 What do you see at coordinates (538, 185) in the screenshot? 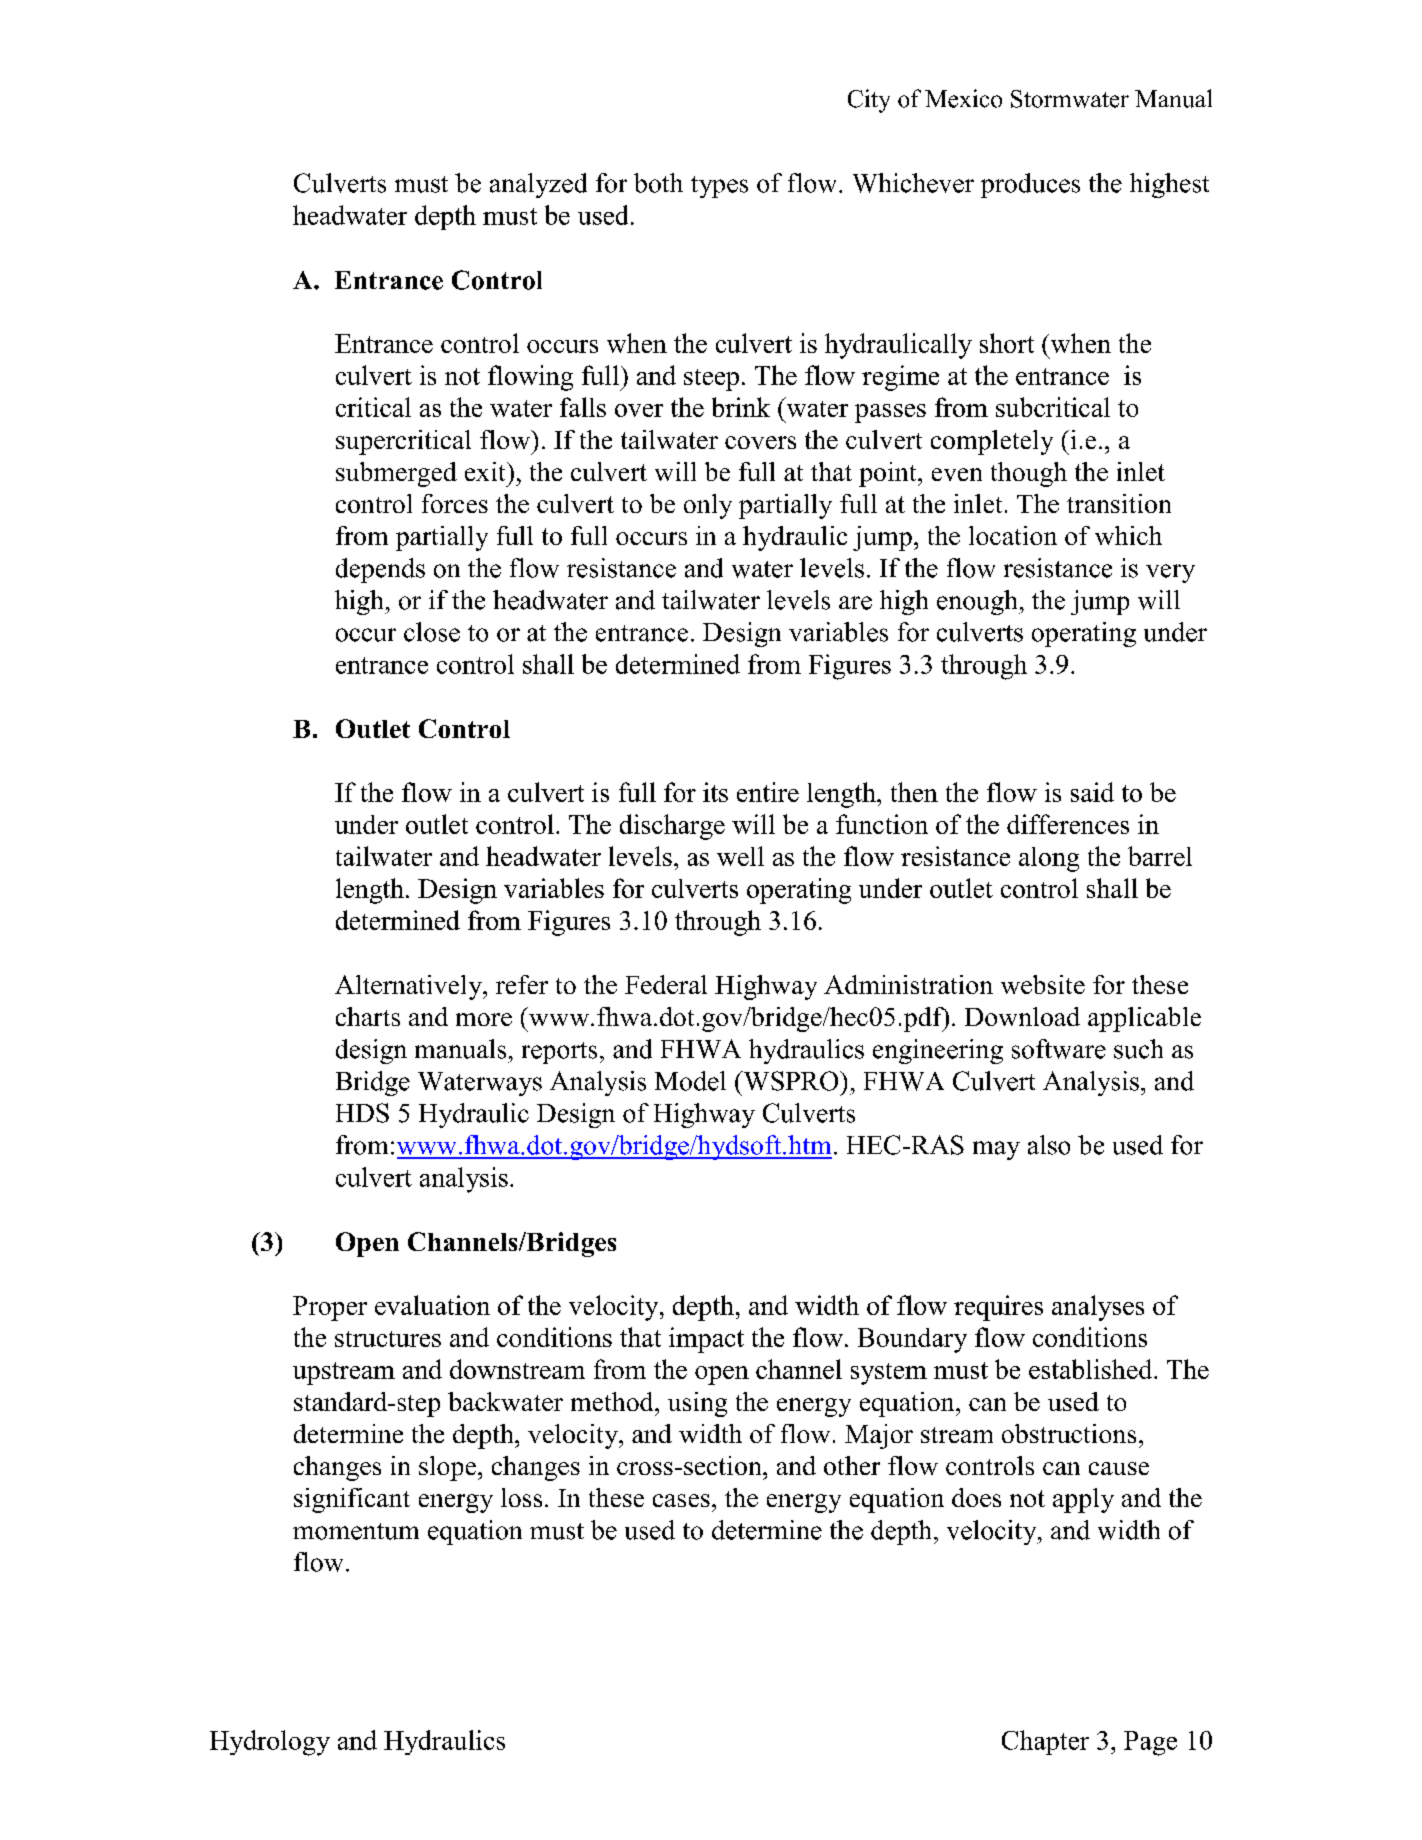
I see `analyzed` at bounding box center [538, 185].
